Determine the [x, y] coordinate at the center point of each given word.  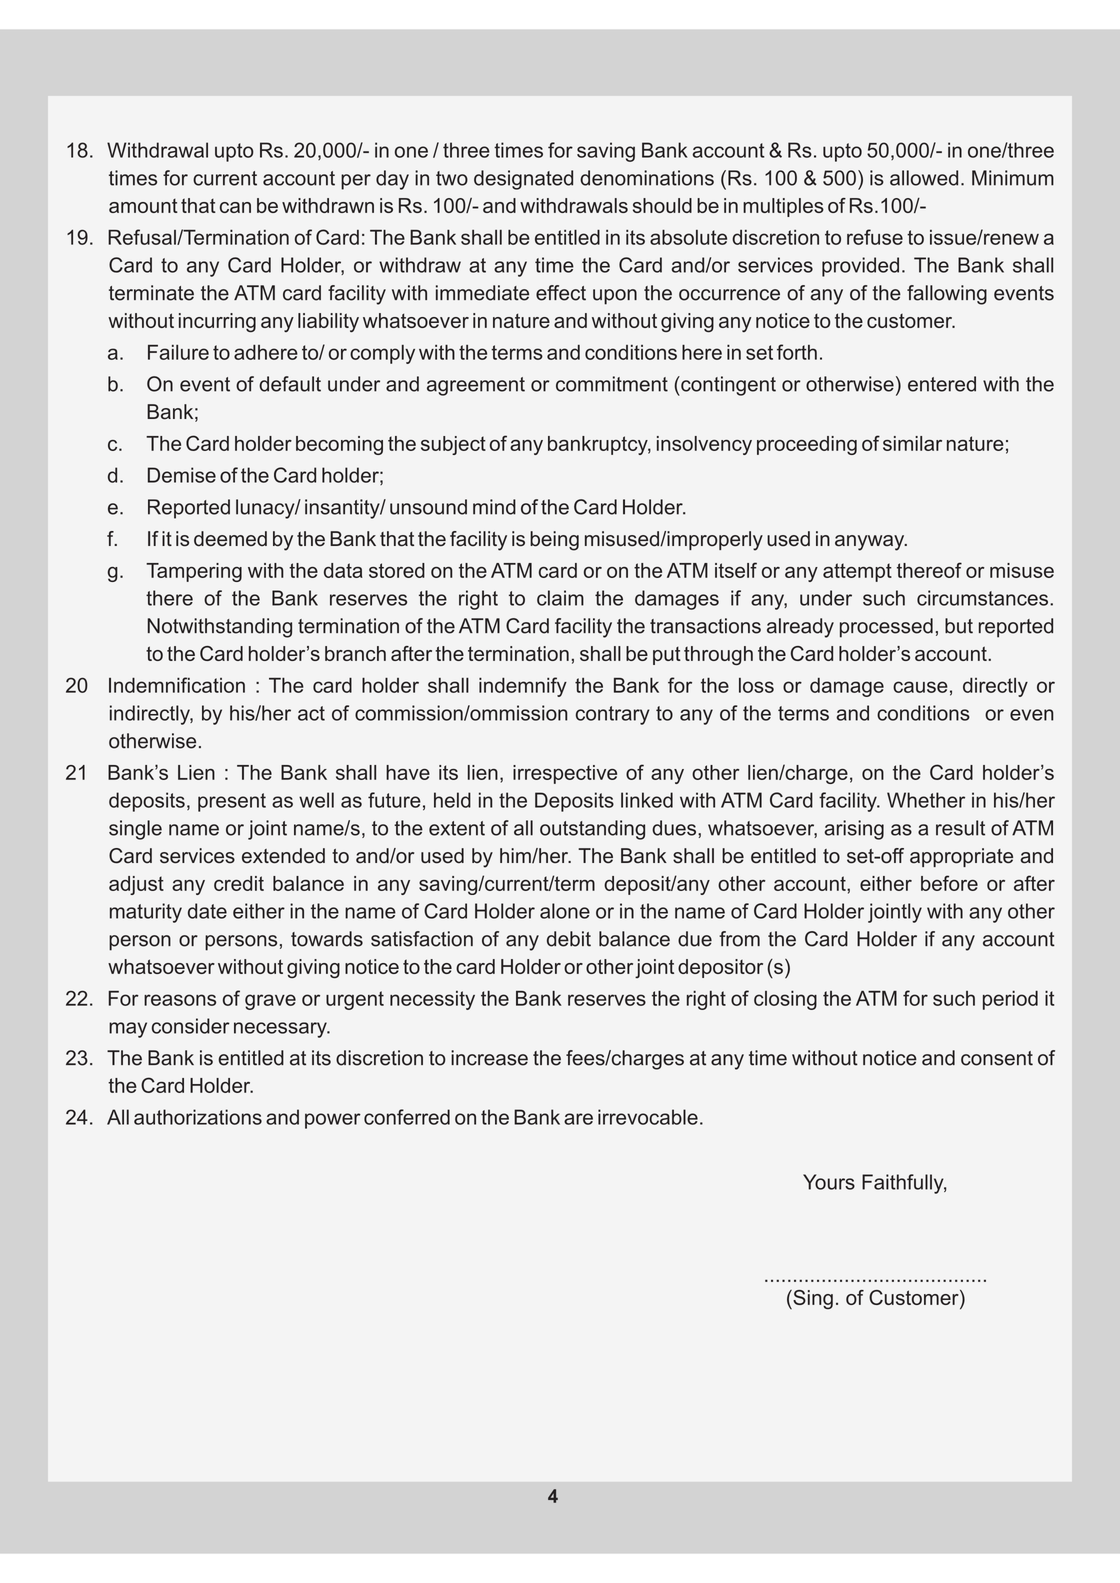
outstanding [592, 830]
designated [523, 180]
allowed [924, 178]
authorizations [198, 1117]
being [554, 541]
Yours [829, 1182]
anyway [871, 543]
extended [283, 856]
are [578, 1119]
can [235, 207]
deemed [230, 539]
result [960, 828]
